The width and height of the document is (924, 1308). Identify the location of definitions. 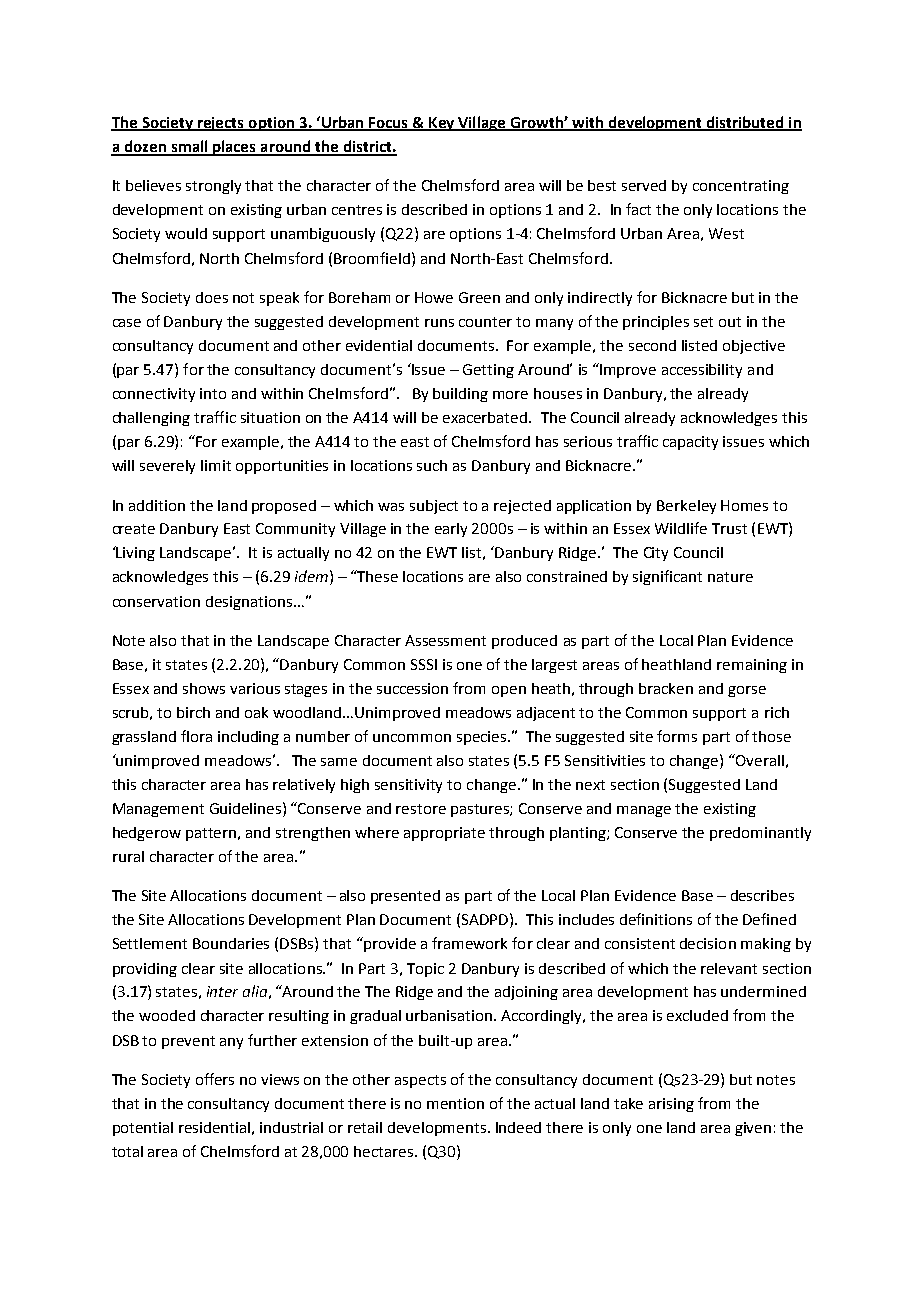
(656, 919).
